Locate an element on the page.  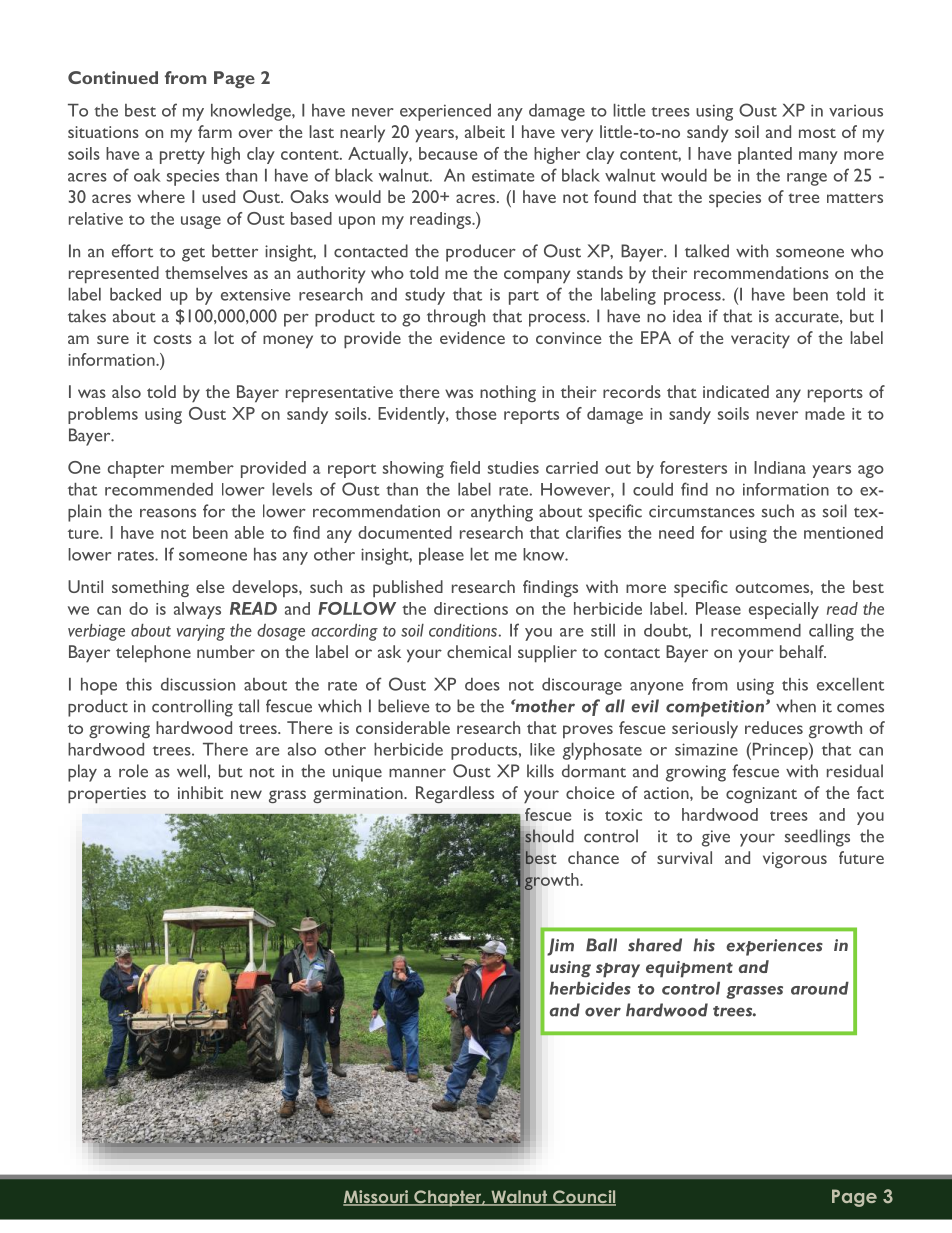
reasons is located at coordinates (168, 513).
